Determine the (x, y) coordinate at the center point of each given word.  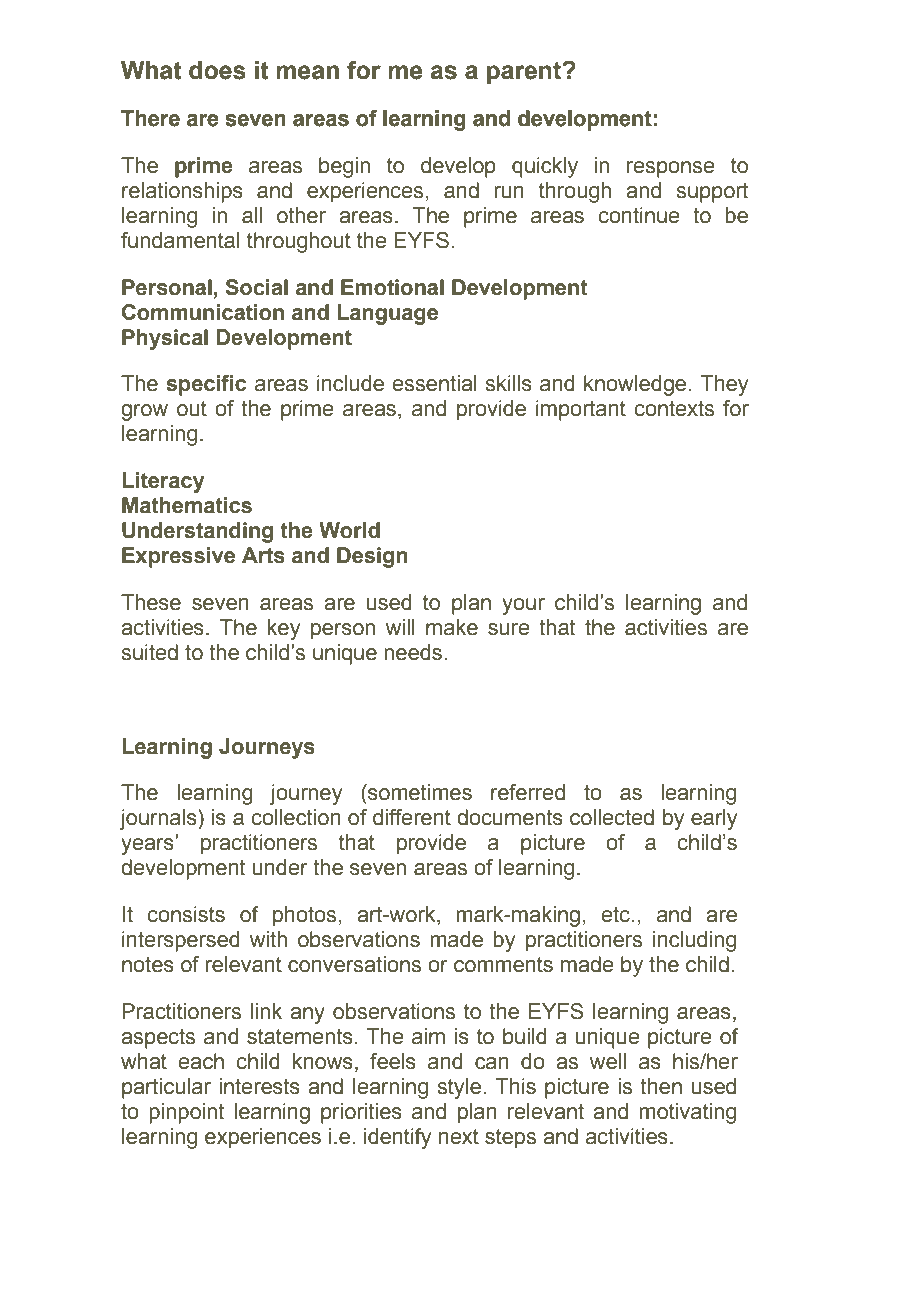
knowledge (635, 385)
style (459, 1088)
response (671, 169)
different (412, 817)
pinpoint (186, 1113)
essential (434, 383)
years (148, 846)
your (523, 606)
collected (612, 817)
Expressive (178, 557)
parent (525, 73)
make (452, 627)
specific (206, 385)
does (217, 70)
